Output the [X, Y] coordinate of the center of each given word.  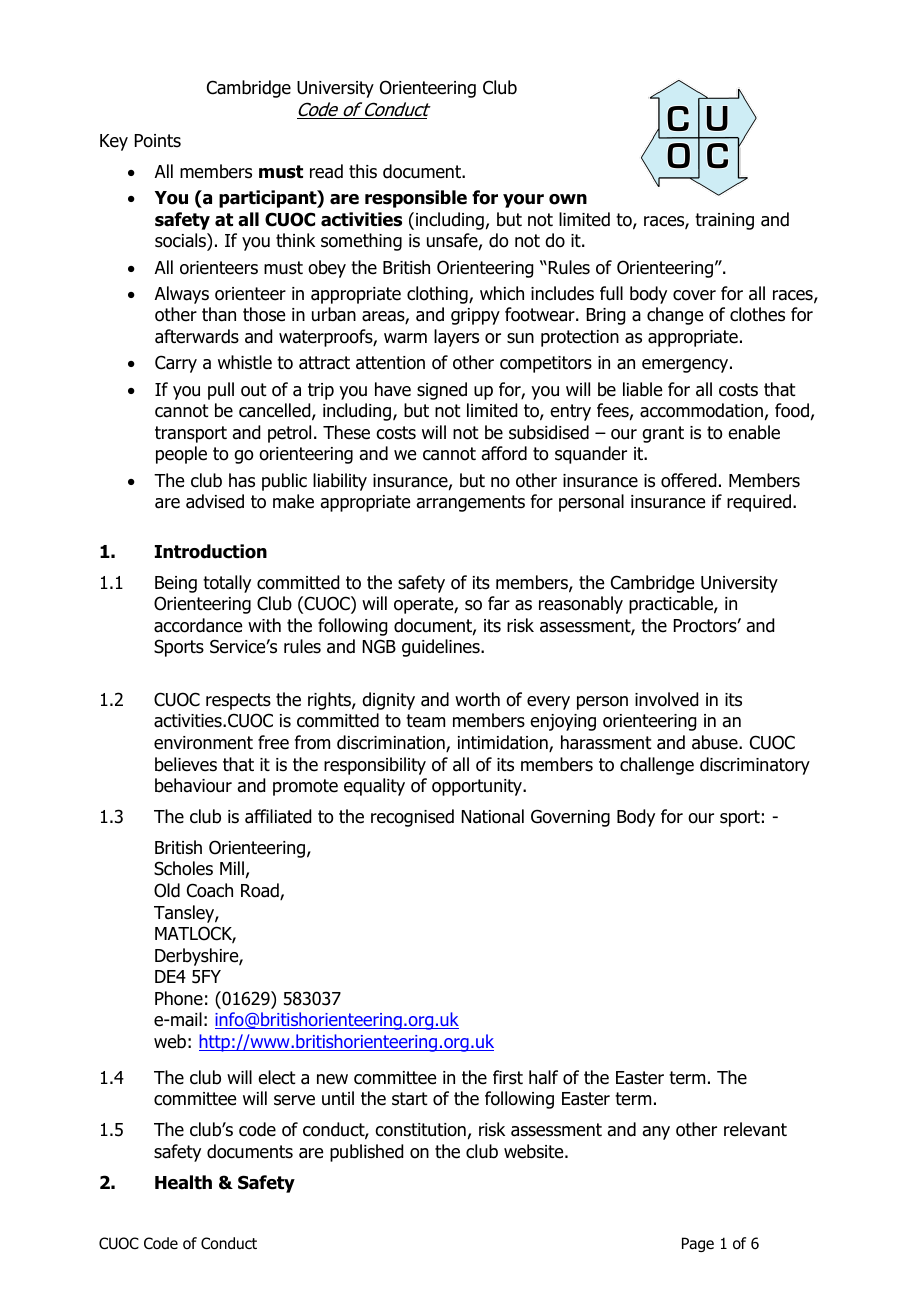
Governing [570, 818]
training [724, 221]
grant [663, 434]
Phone [179, 998]
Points [158, 141]
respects [238, 701]
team [425, 721]
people [181, 455]
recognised [412, 818]
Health [183, 1182]
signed [442, 391]
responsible [416, 199]
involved [666, 699]
